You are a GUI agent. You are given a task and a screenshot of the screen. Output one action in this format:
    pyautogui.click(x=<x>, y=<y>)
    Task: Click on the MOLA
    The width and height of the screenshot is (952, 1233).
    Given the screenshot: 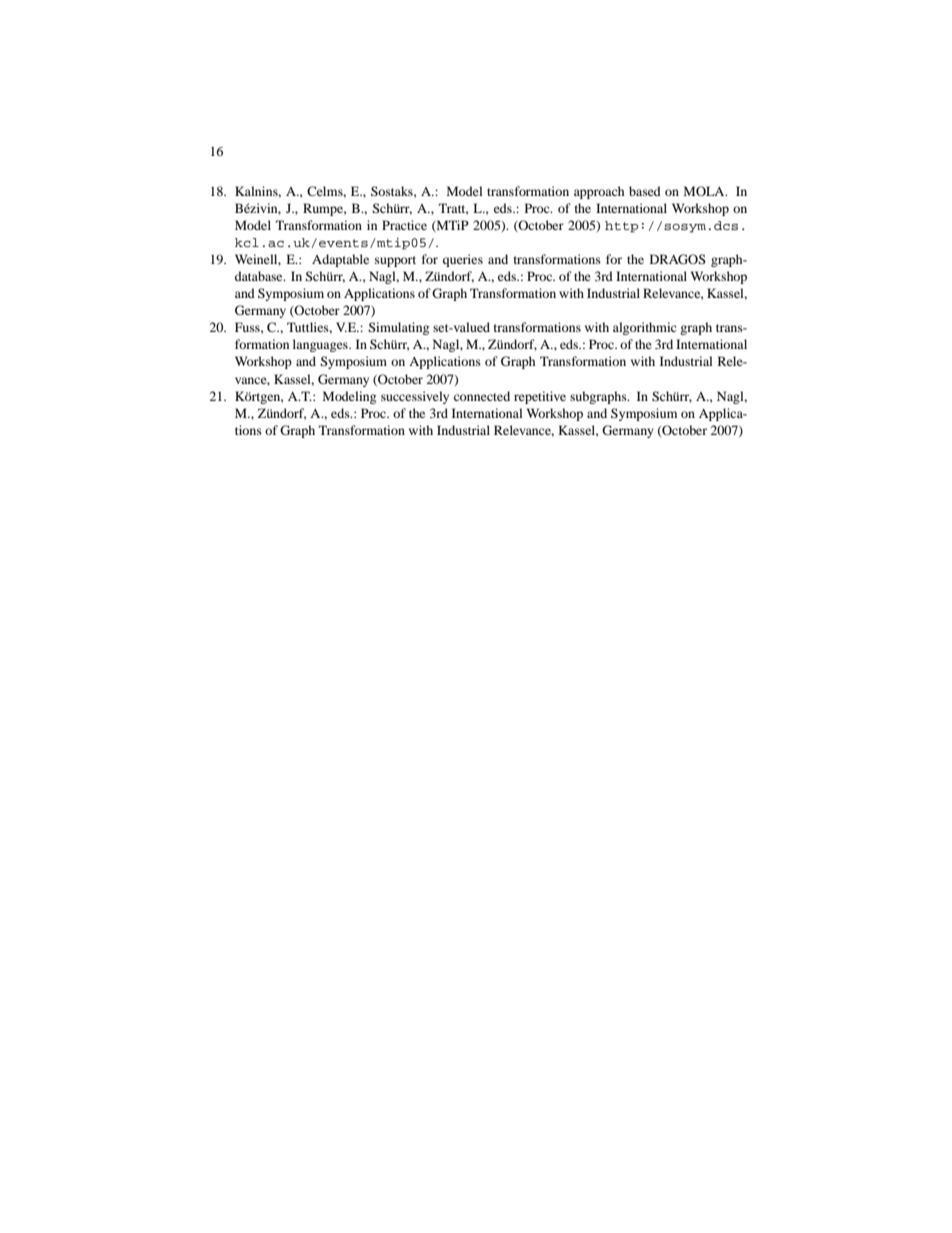 What is the action you would take?
    pyautogui.click(x=705, y=191)
